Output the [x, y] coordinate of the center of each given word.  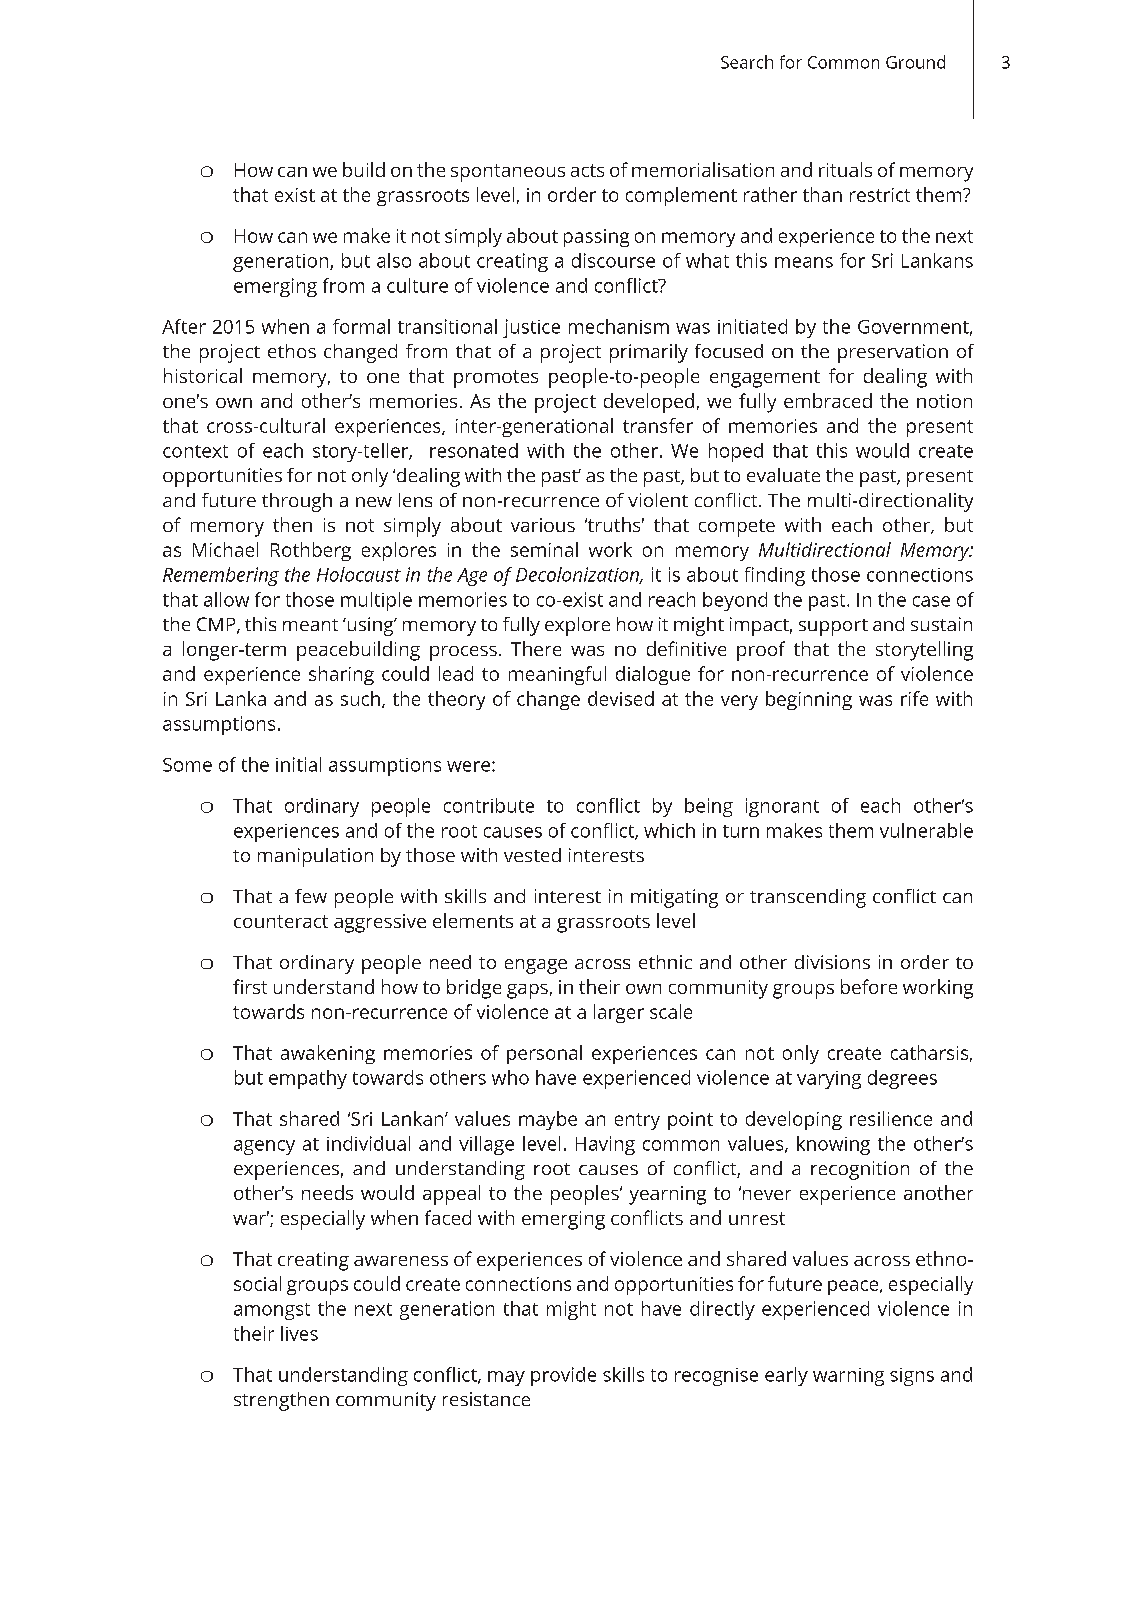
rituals [845, 169]
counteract [281, 921]
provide [563, 1376]
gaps [527, 991]
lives [299, 1333]
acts [587, 170]
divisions [832, 962]
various [543, 525]
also [394, 260]
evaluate [783, 475]
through [297, 502]
